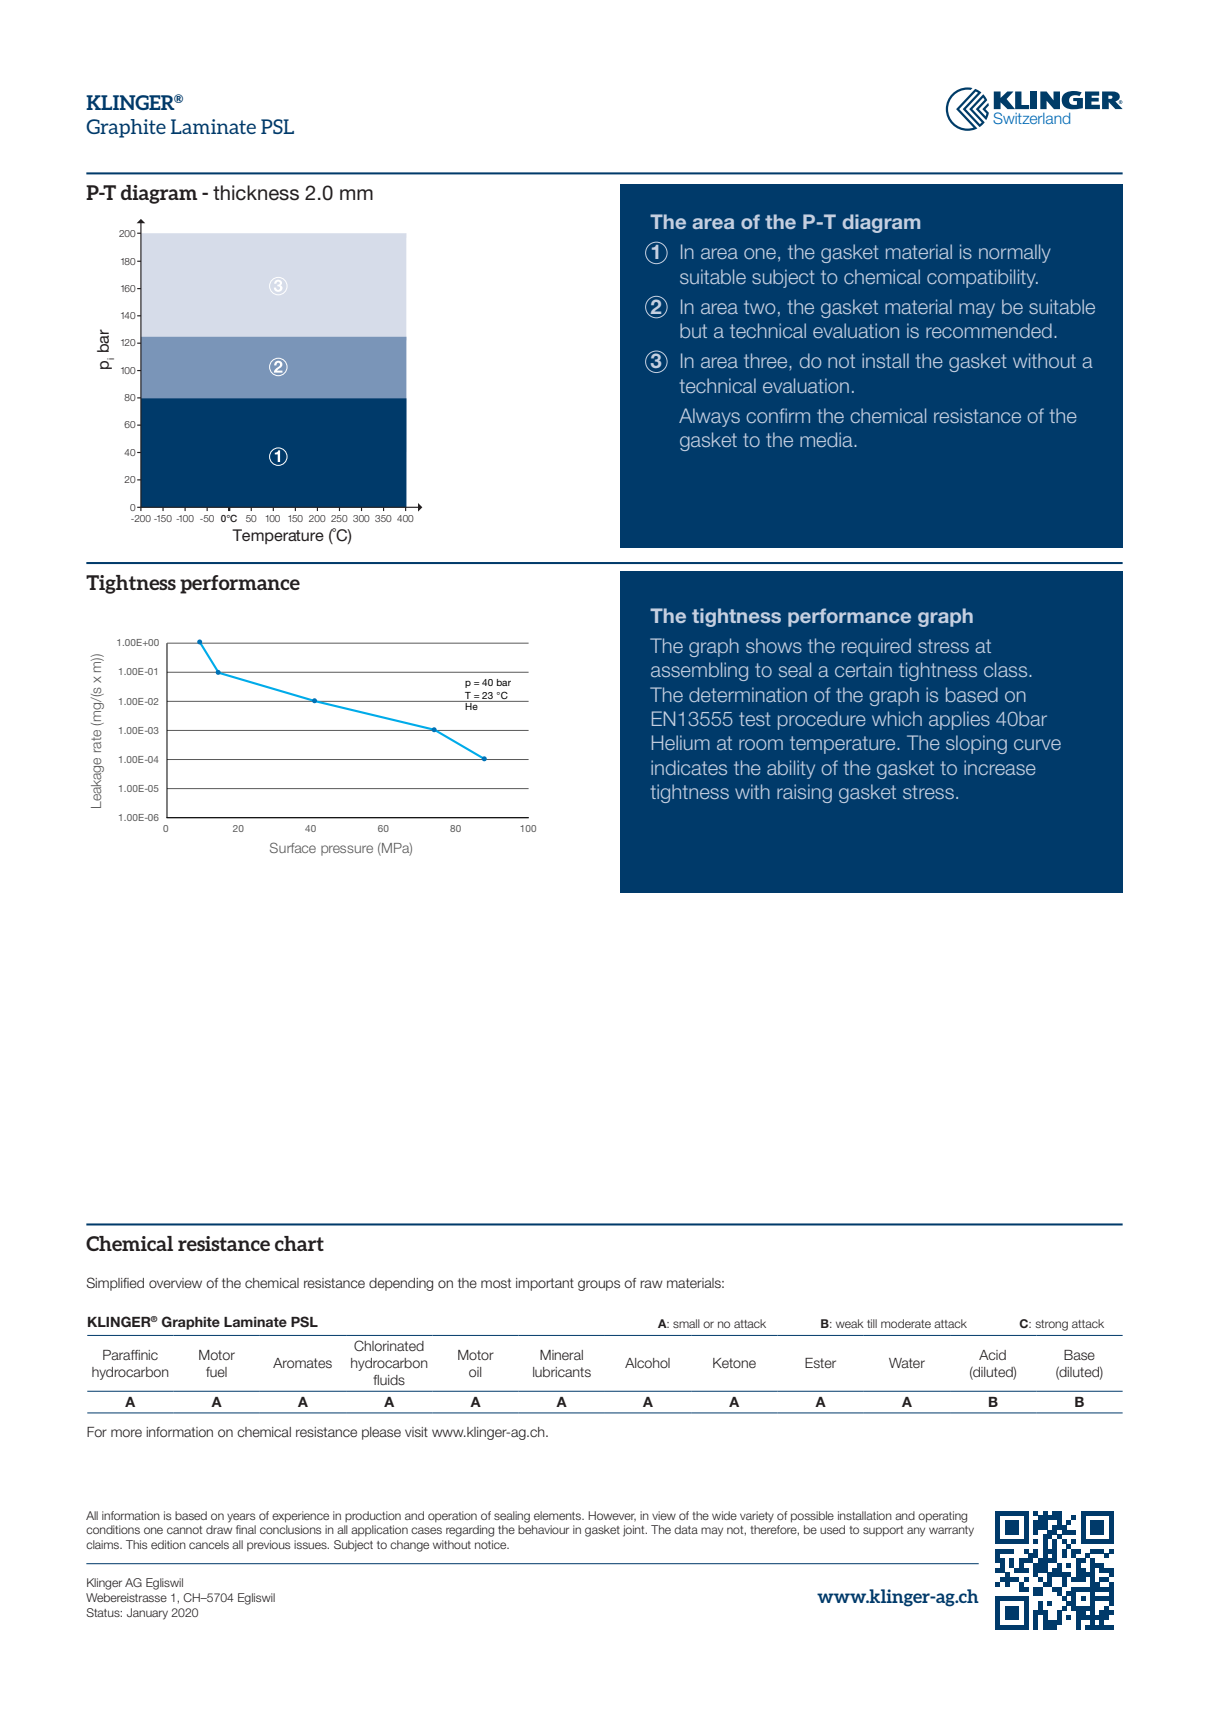 The height and width of the page is (1711, 1209). I want to click on indicates, so click(689, 767).
